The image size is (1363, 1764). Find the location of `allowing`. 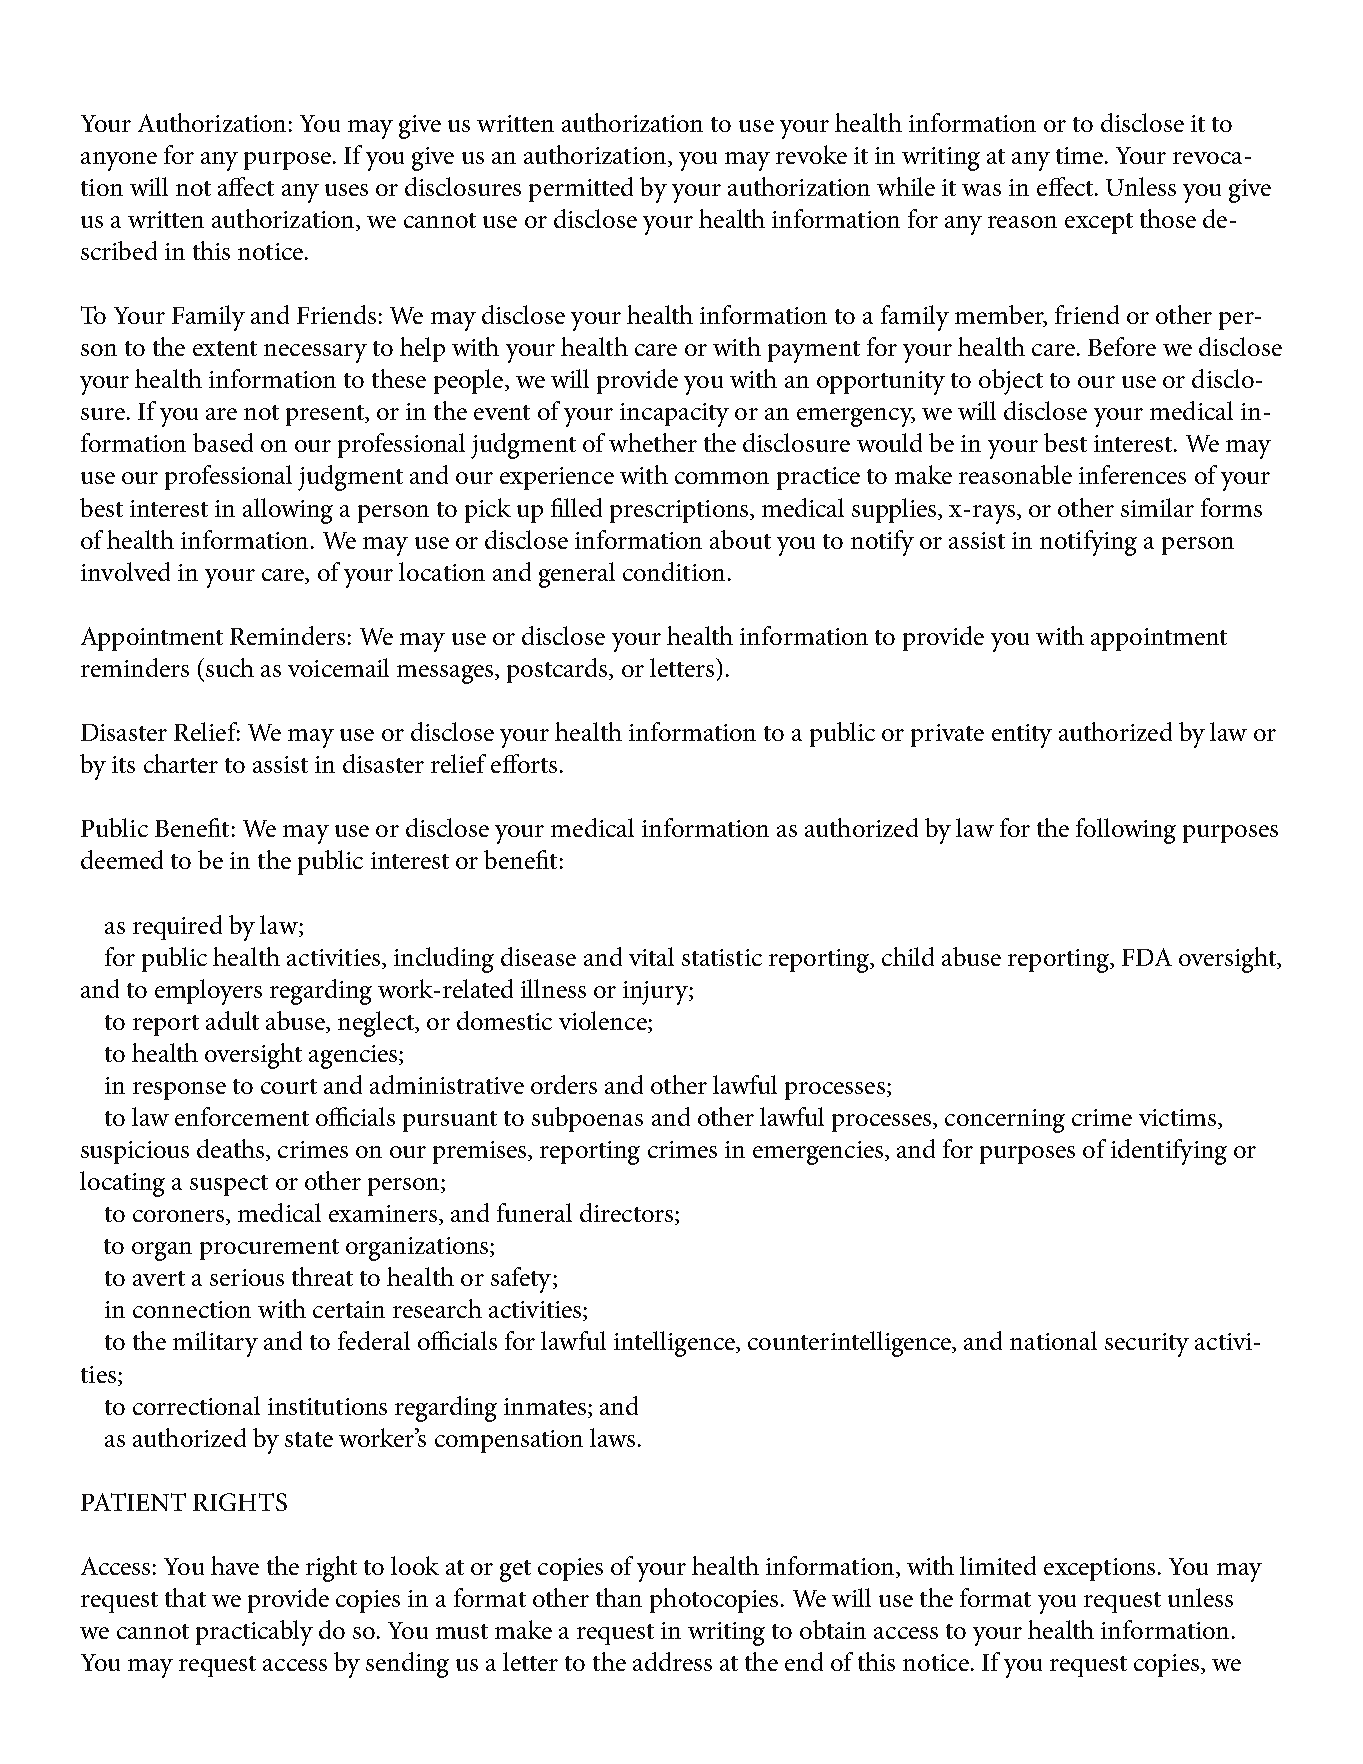

allowing is located at coordinates (288, 511).
